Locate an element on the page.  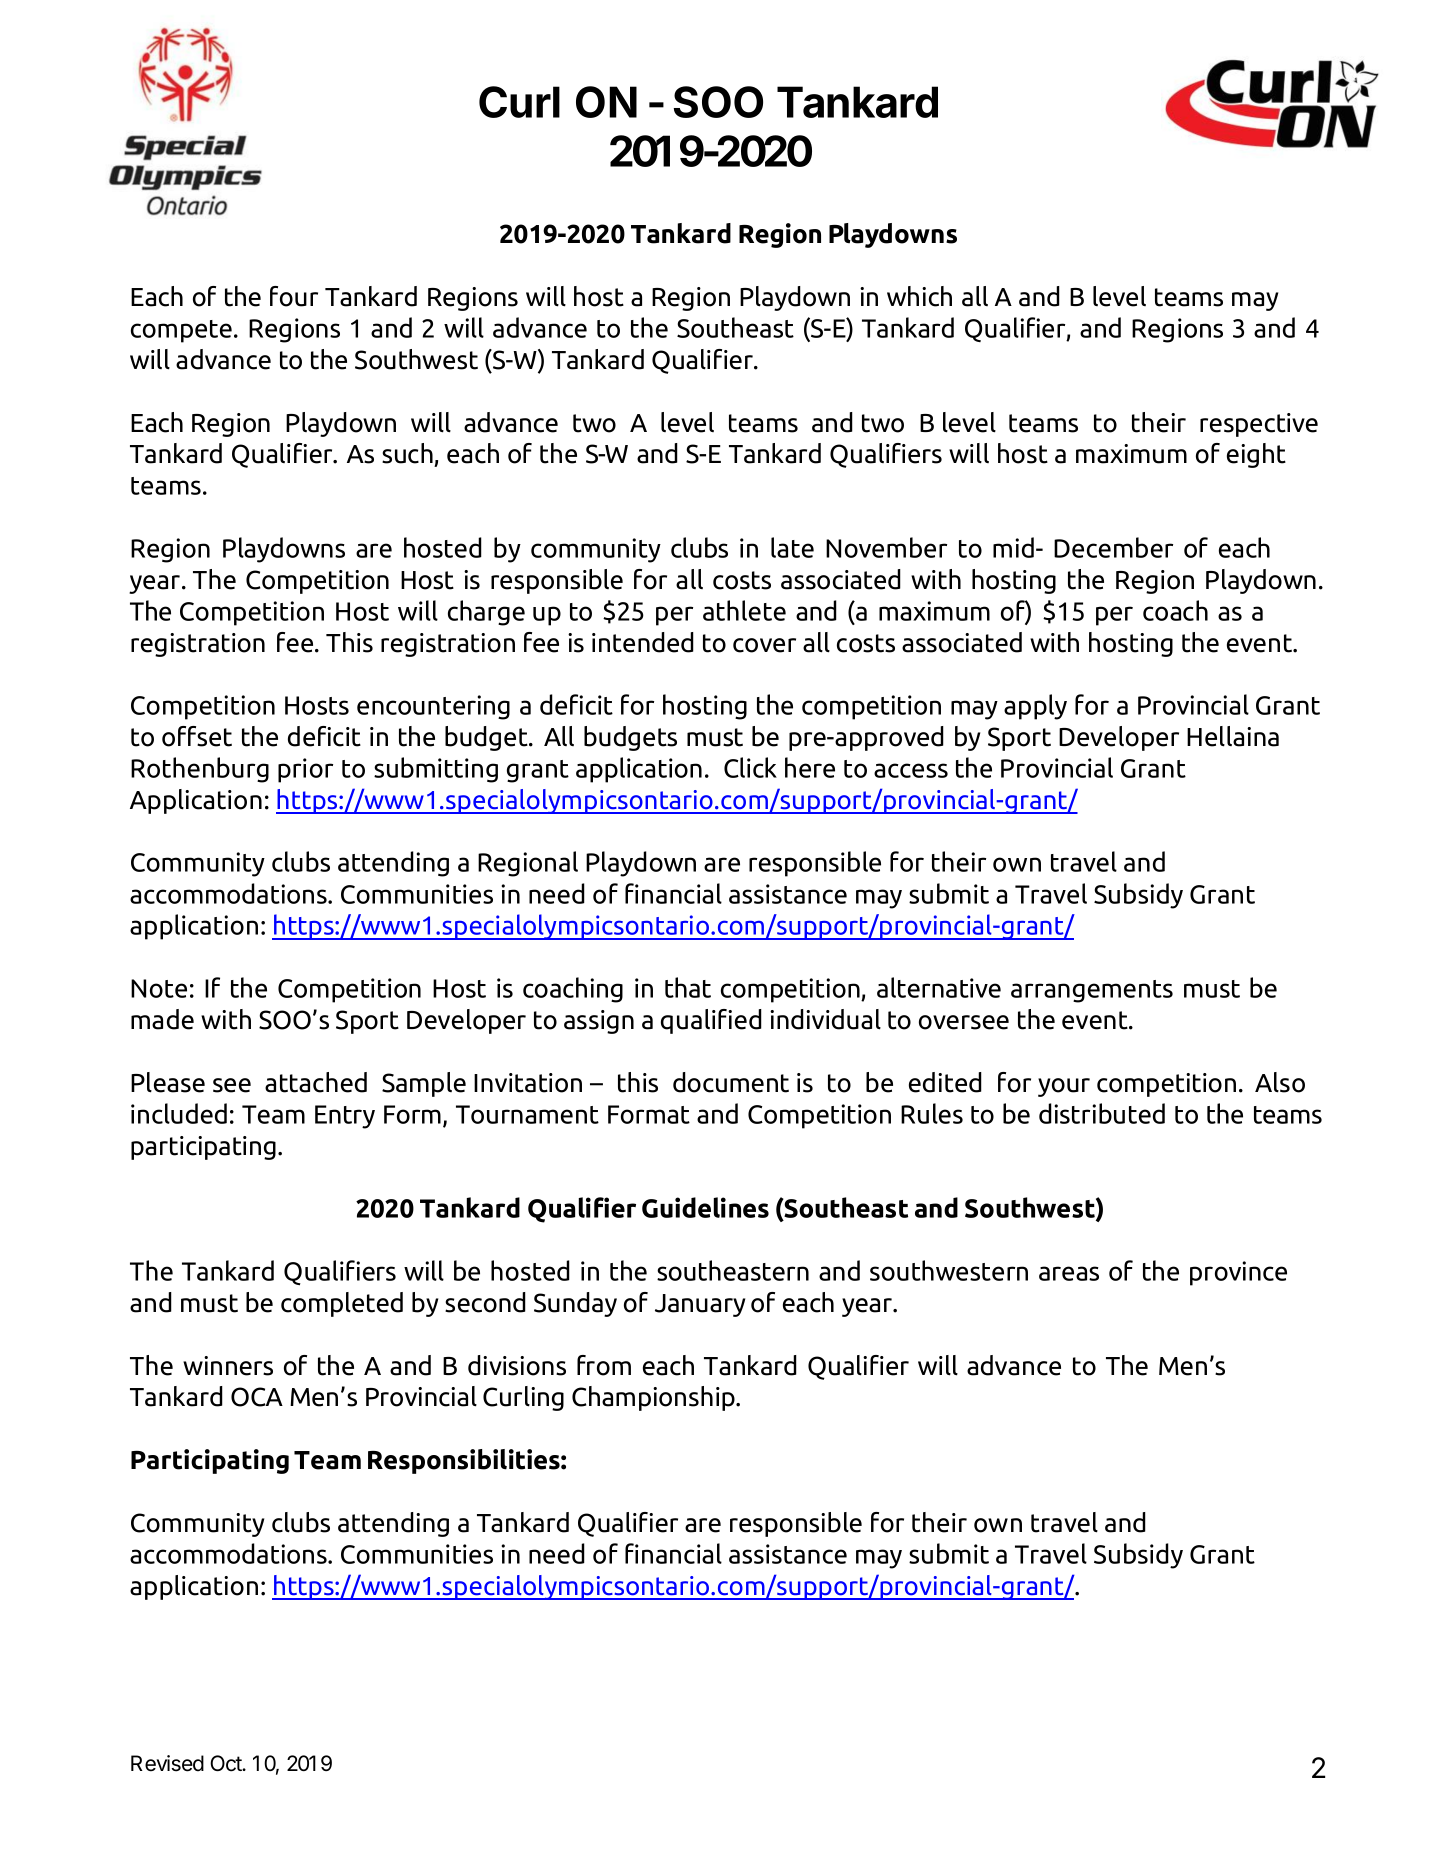
qualified is located at coordinates (711, 1021).
